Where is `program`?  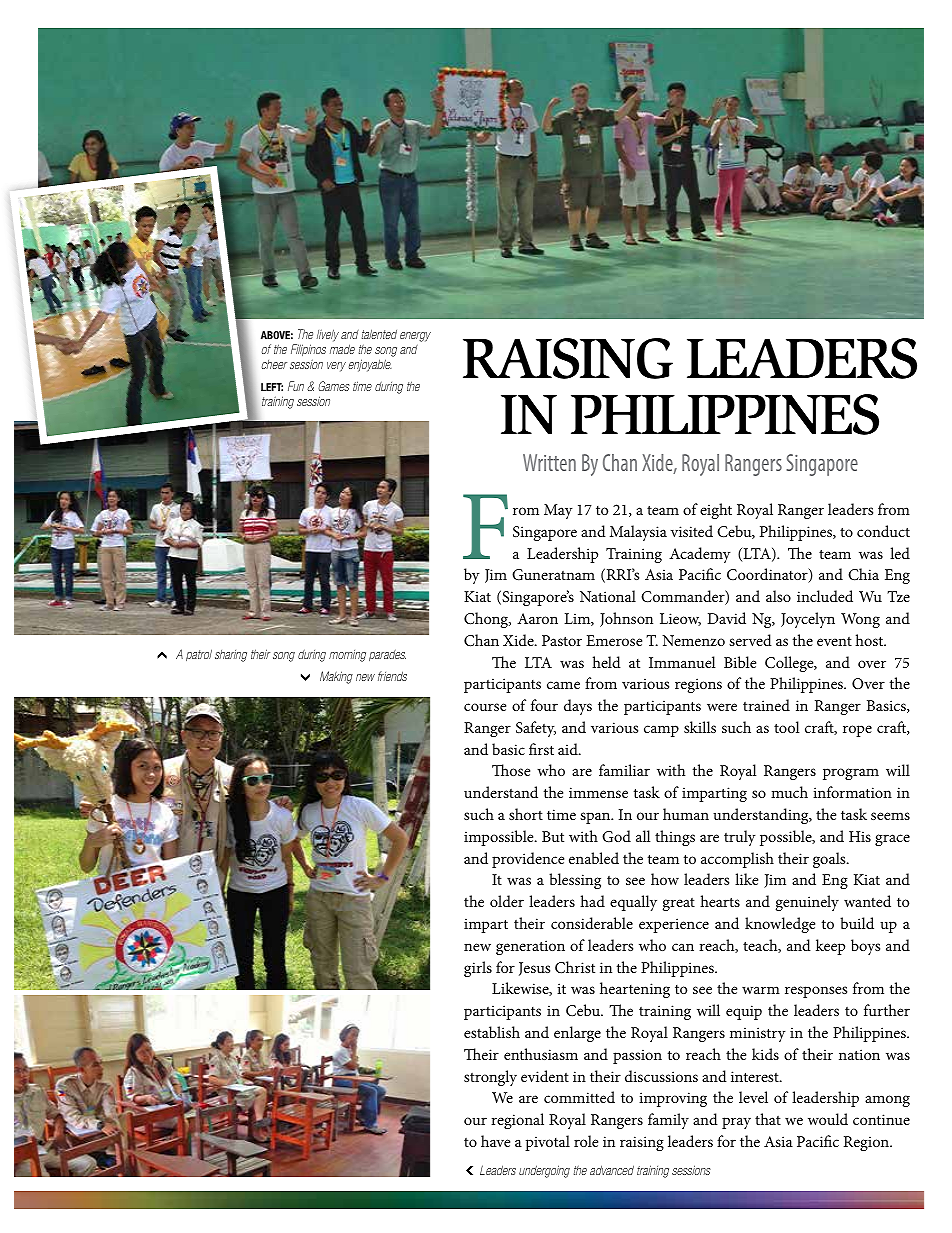
program is located at coordinates (851, 774).
